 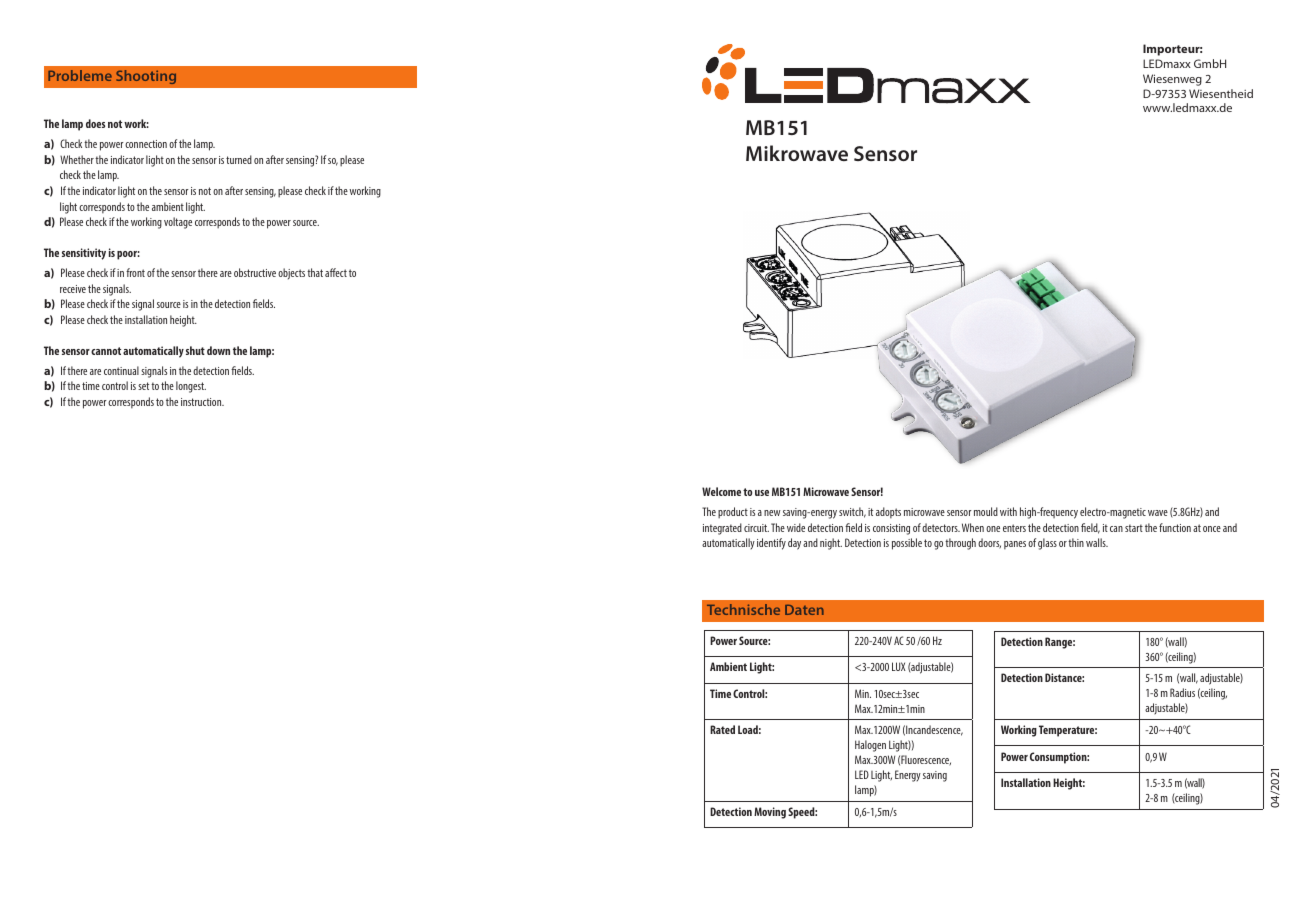 What do you see at coordinates (146, 77) in the page?
I see `Shooting` at bounding box center [146, 77].
